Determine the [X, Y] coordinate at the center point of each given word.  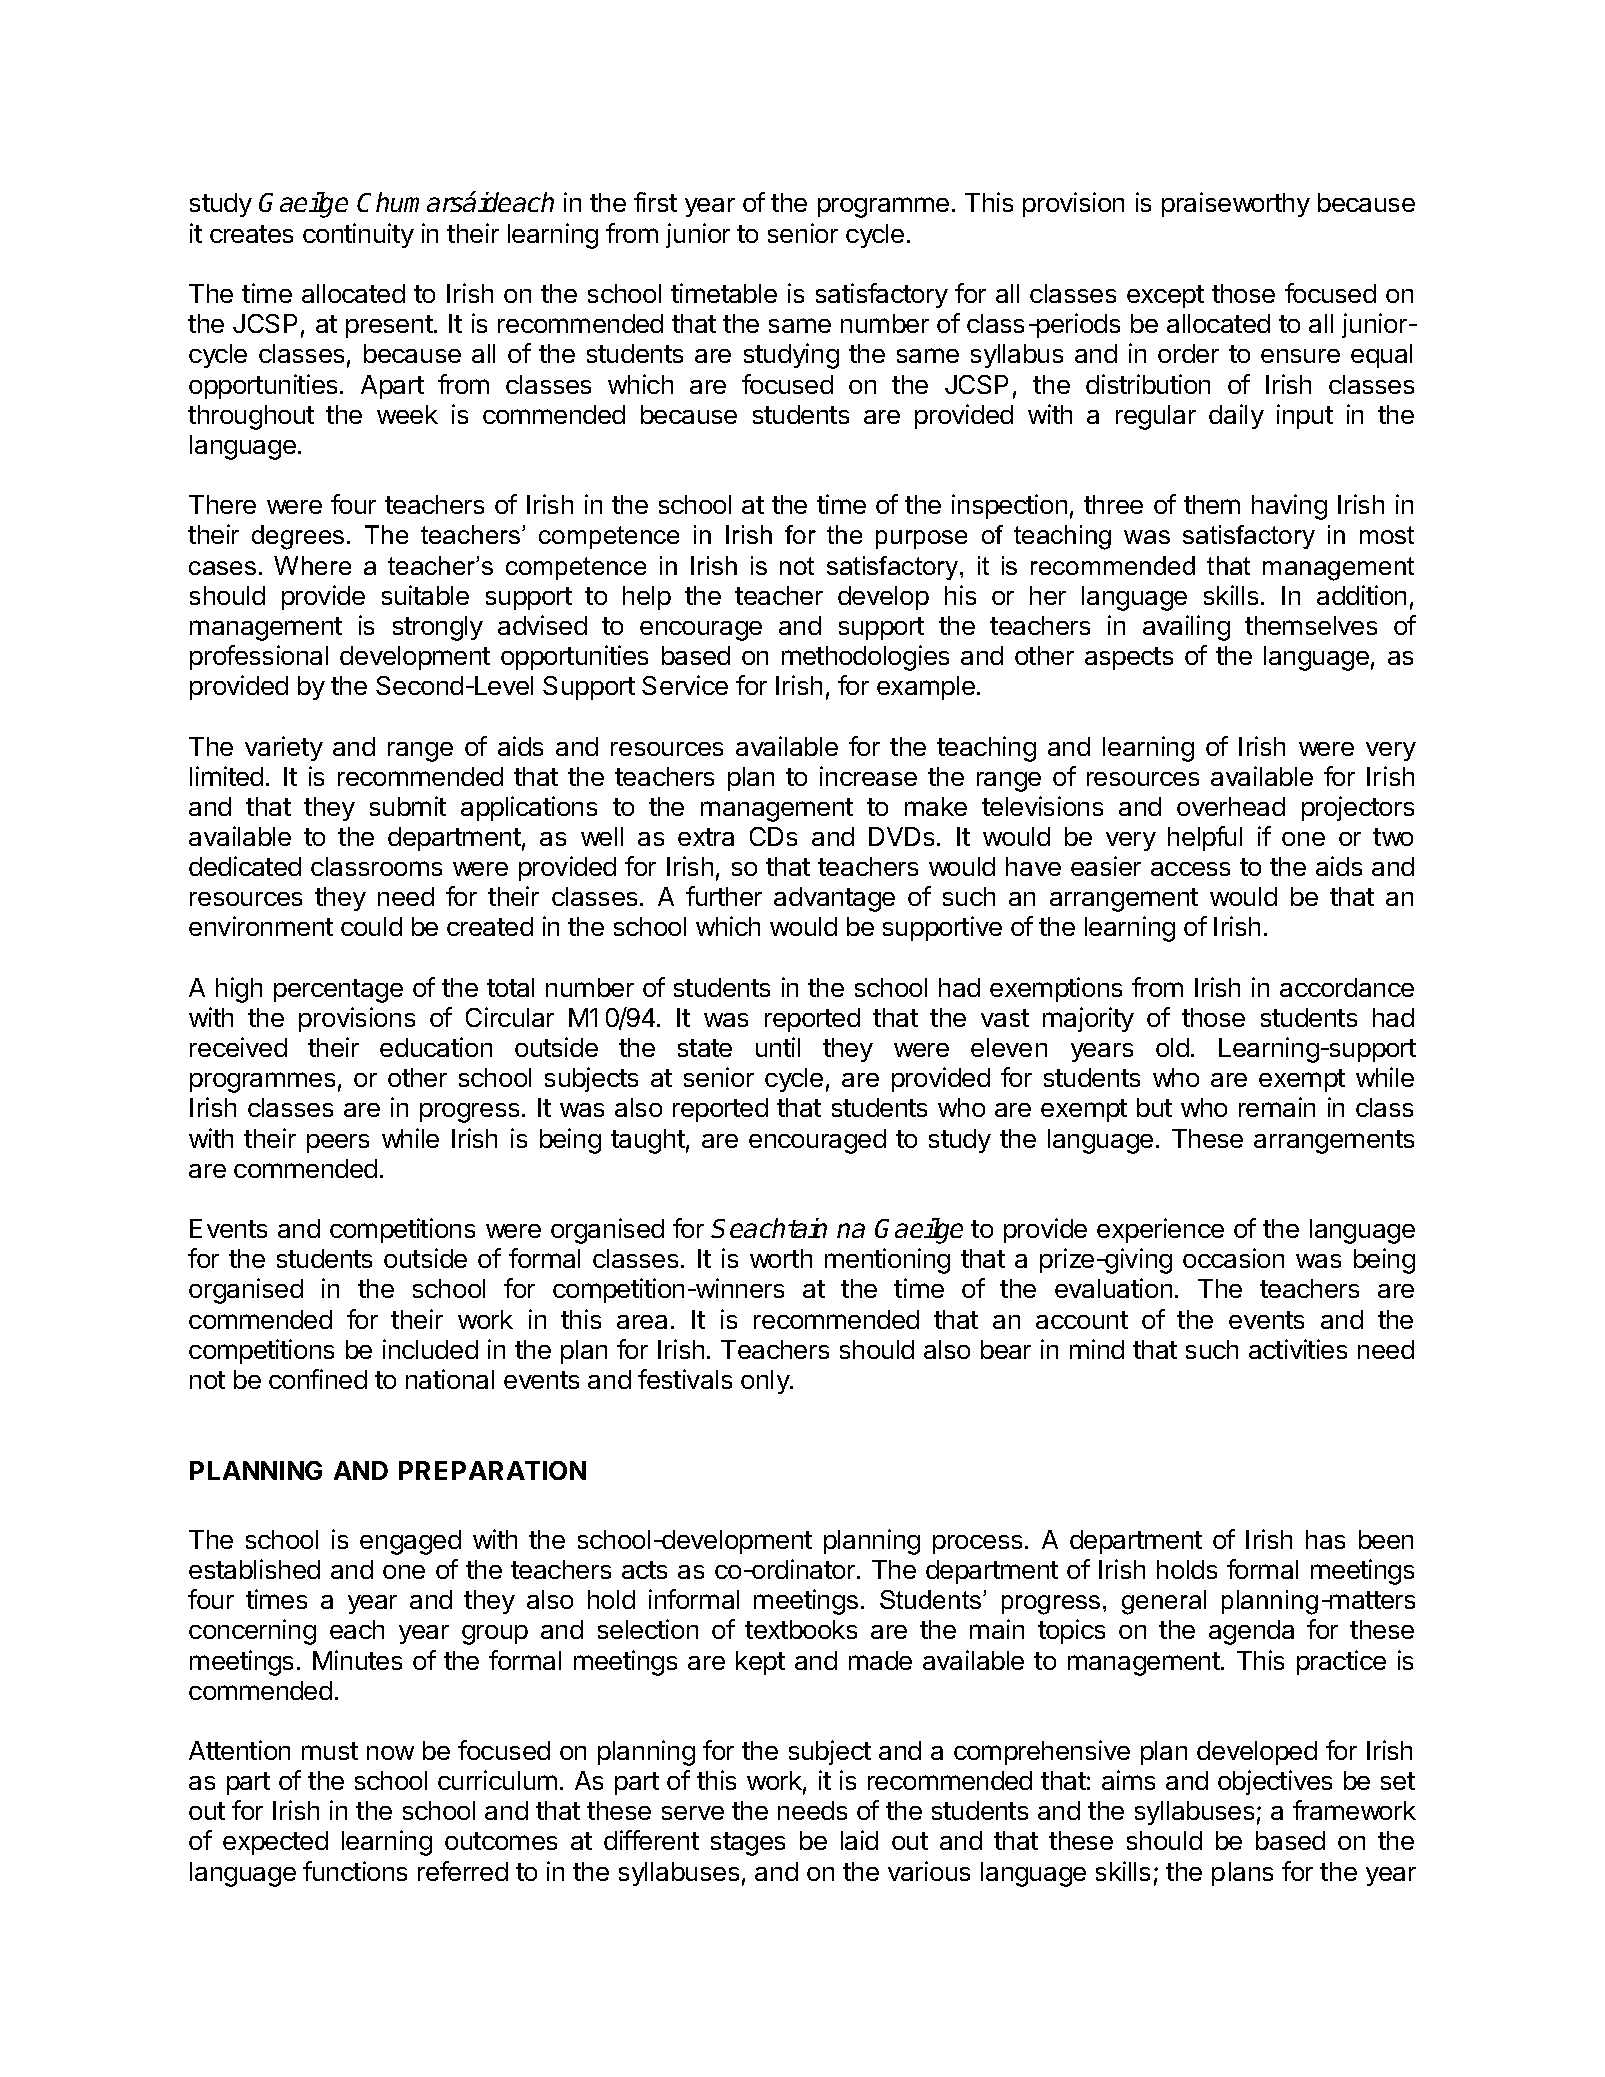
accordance [1347, 987]
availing [1186, 628]
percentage [338, 991]
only [766, 1382]
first [655, 202]
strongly [438, 628]
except [1165, 296]
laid [859, 1840]
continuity [358, 235]
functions [355, 1871]
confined [318, 1379]
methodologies [865, 658]
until [778, 1047]
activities [1298, 1349]
